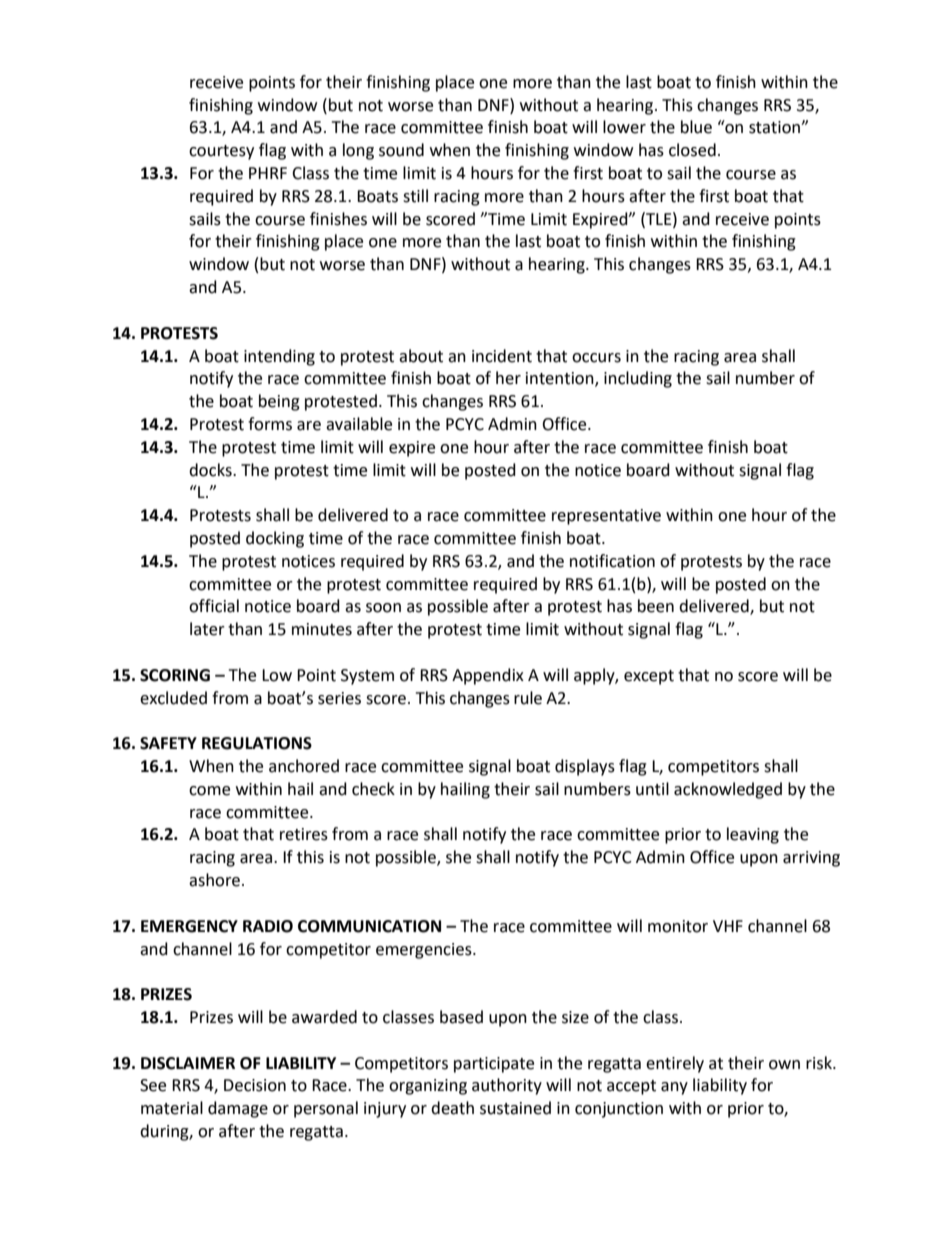 The width and height of the screenshot is (952, 1233). Describe the element at coordinates (221, 152) in the screenshot. I see `courtesy` at that location.
